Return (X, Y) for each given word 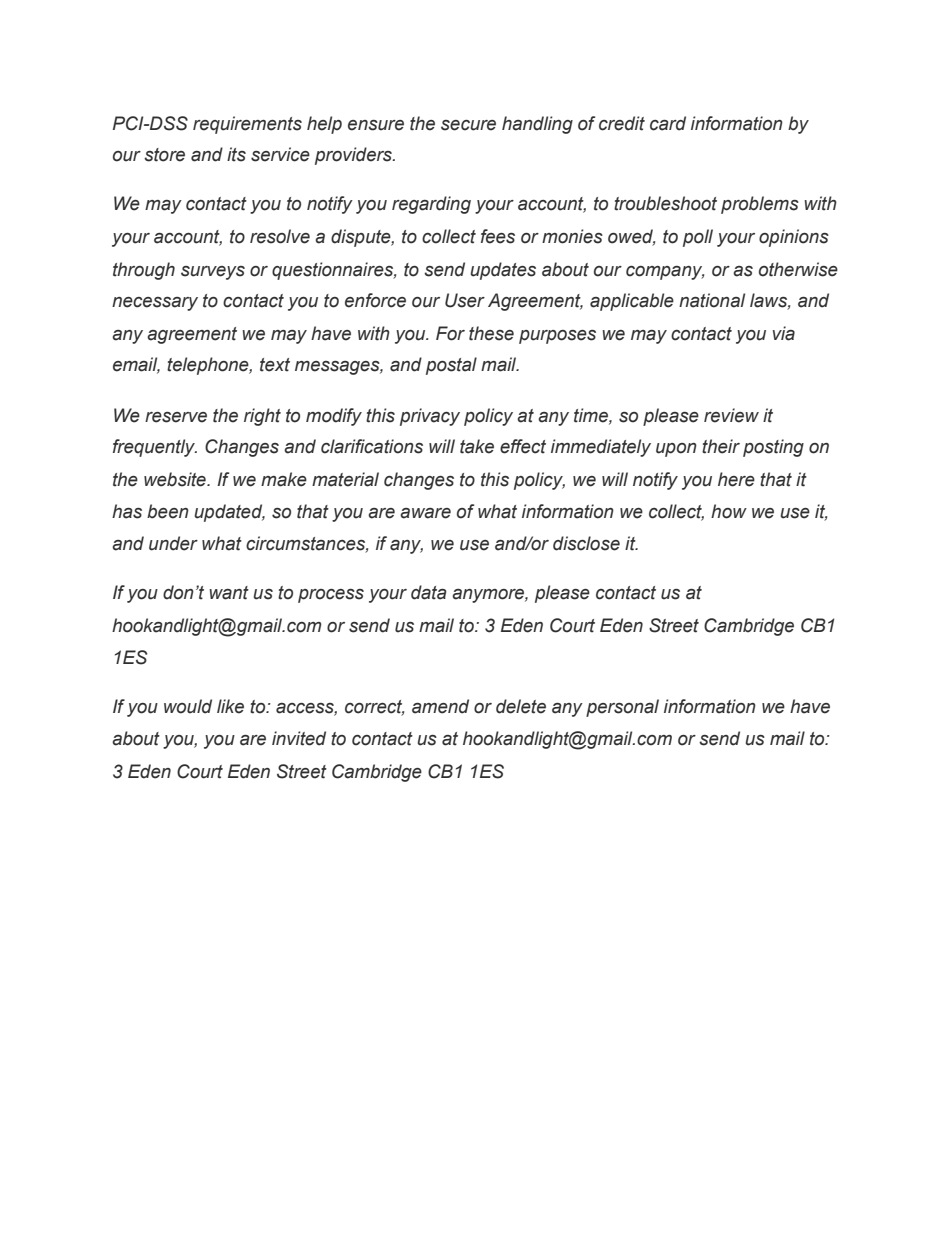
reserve (176, 417)
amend (440, 706)
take (477, 446)
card (668, 123)
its (236, 154)
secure (468, 125)
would (188, 706)
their (721, 446)
